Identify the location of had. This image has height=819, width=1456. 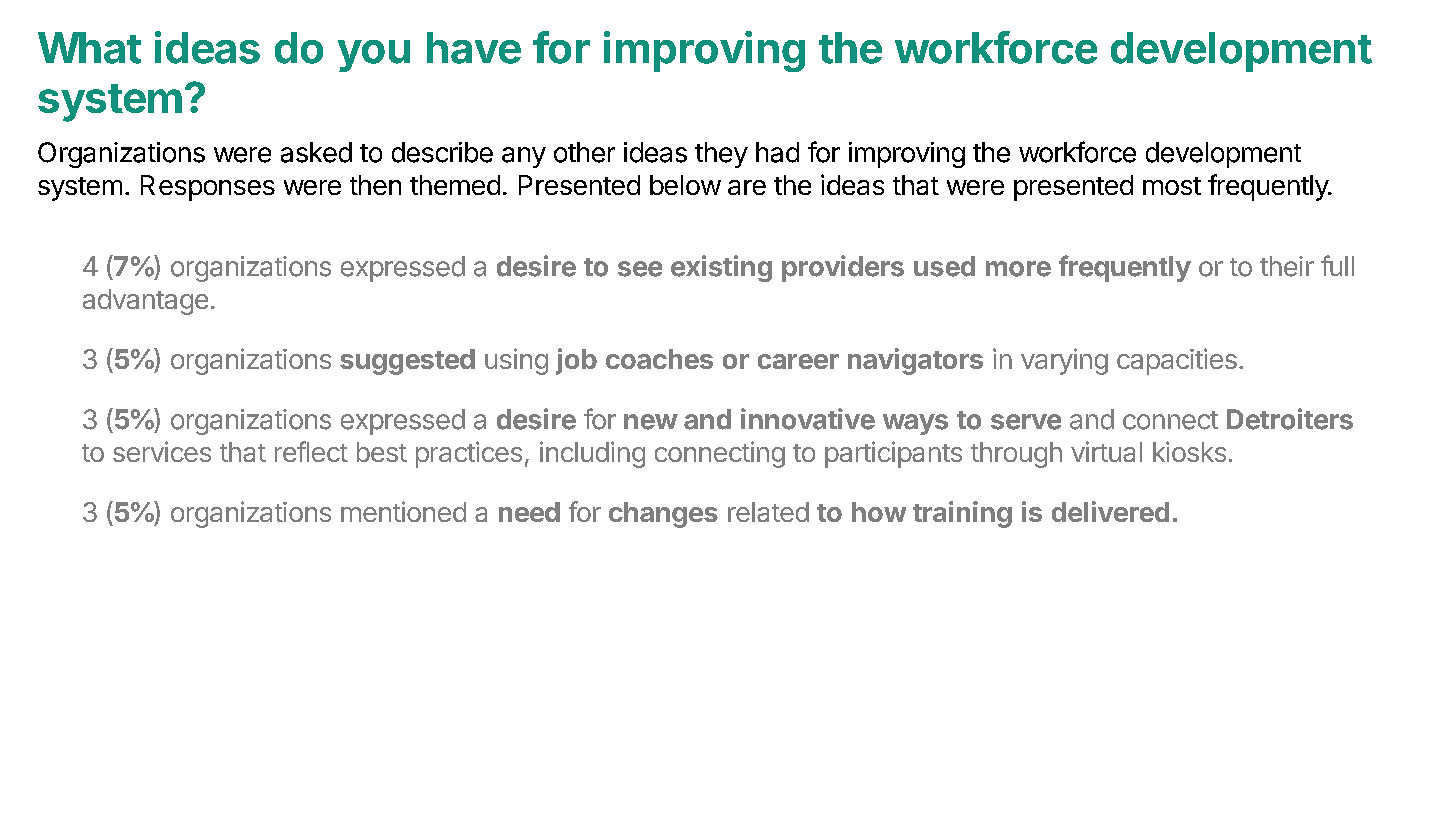
(777, 152).
